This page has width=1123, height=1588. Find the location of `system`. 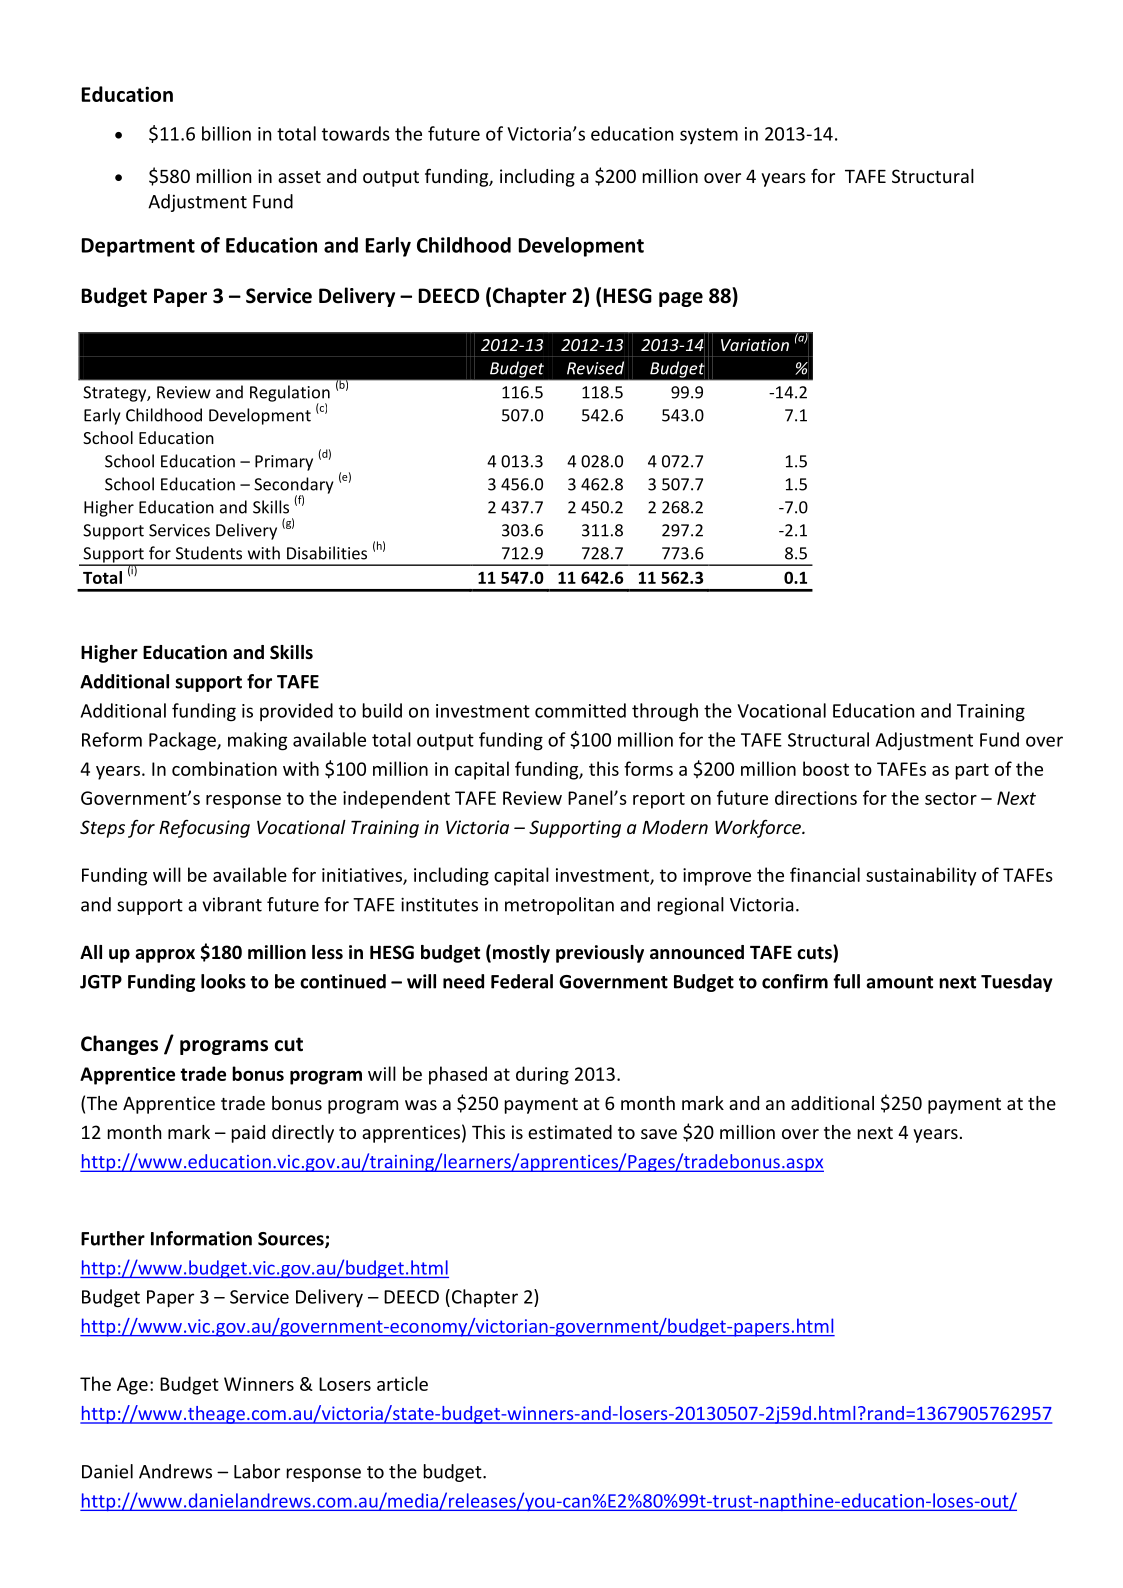

system is located at coordinates (709, 136).
